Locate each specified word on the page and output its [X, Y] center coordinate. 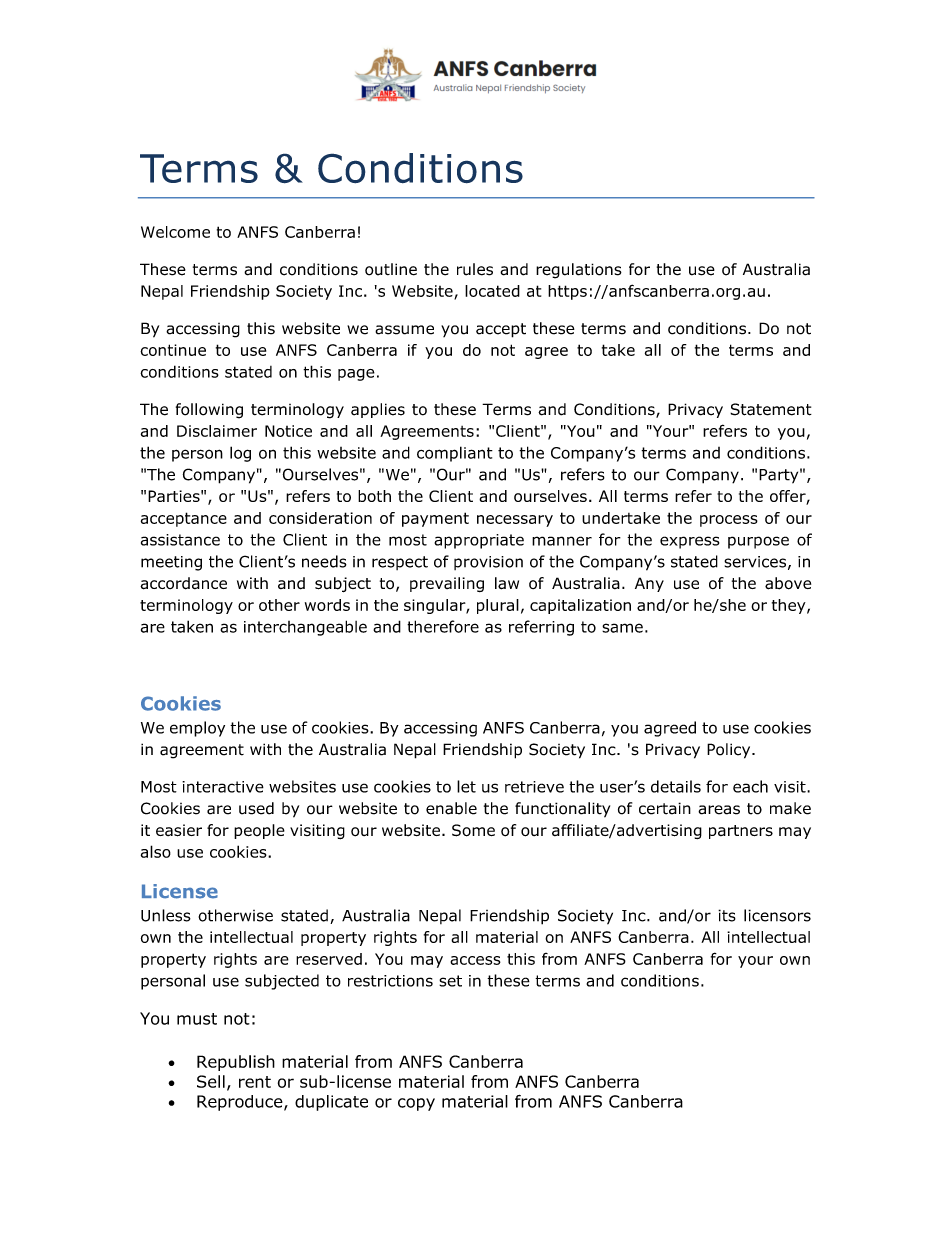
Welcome [175, 232]
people [259, 831]
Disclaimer [217, 431]
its [727, 915]
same [622, 628]
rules [475, 269]
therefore [443, 626]
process [729, 521]
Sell [211, 1081]
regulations [579, 271]
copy [416, 1104]
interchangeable [305, 628]
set [450, 981]
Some [473, 830]
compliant [455, 454]
